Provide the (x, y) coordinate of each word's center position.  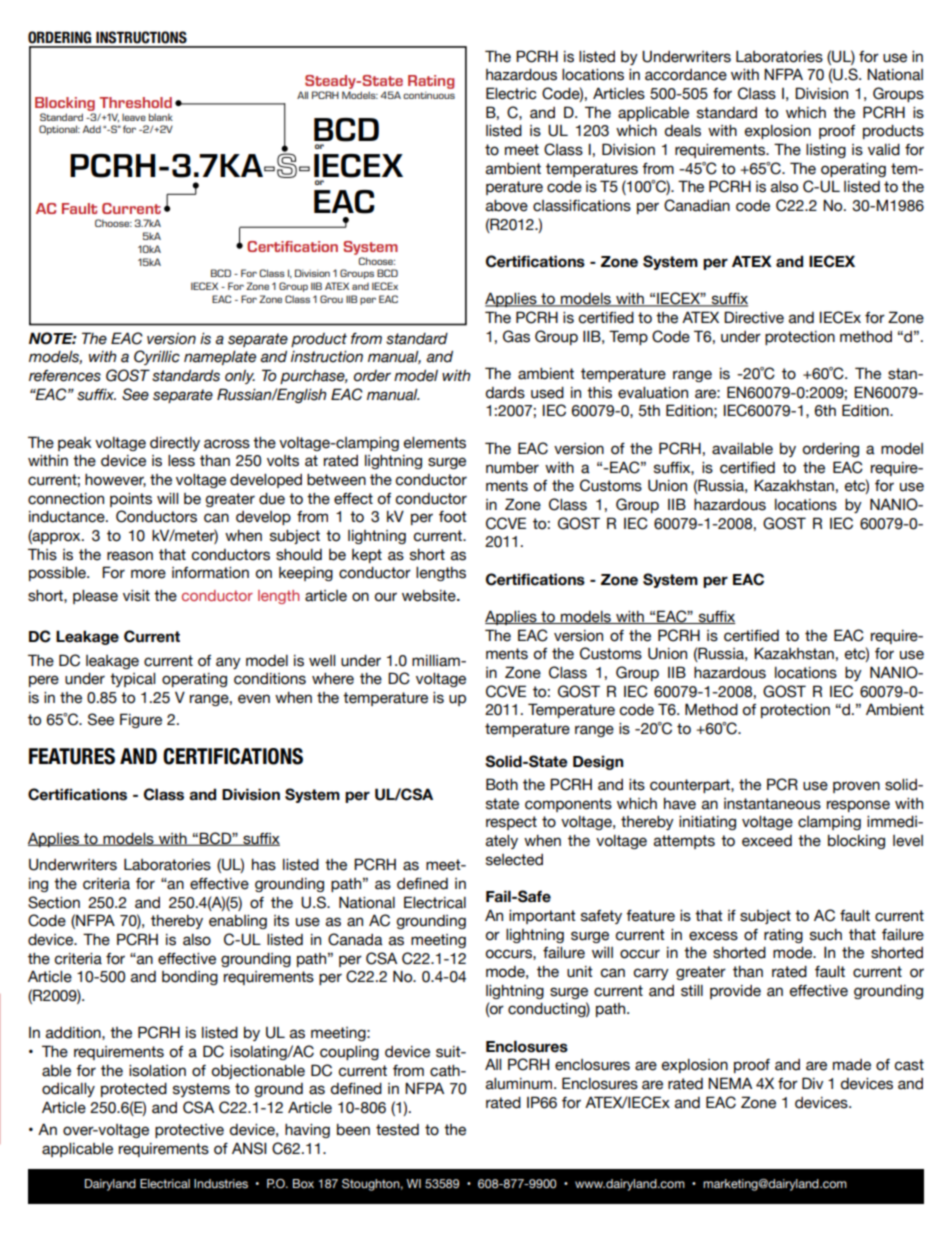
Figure (141, 720)
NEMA (730, 1083)
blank (161, 117)
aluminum (520, 1084)
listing (826, 151)
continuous (429, 95)
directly (175, 444)
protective (189, 1131)
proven (856, 787)
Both (502, 784)
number (512, 468)
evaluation (653, 393)
